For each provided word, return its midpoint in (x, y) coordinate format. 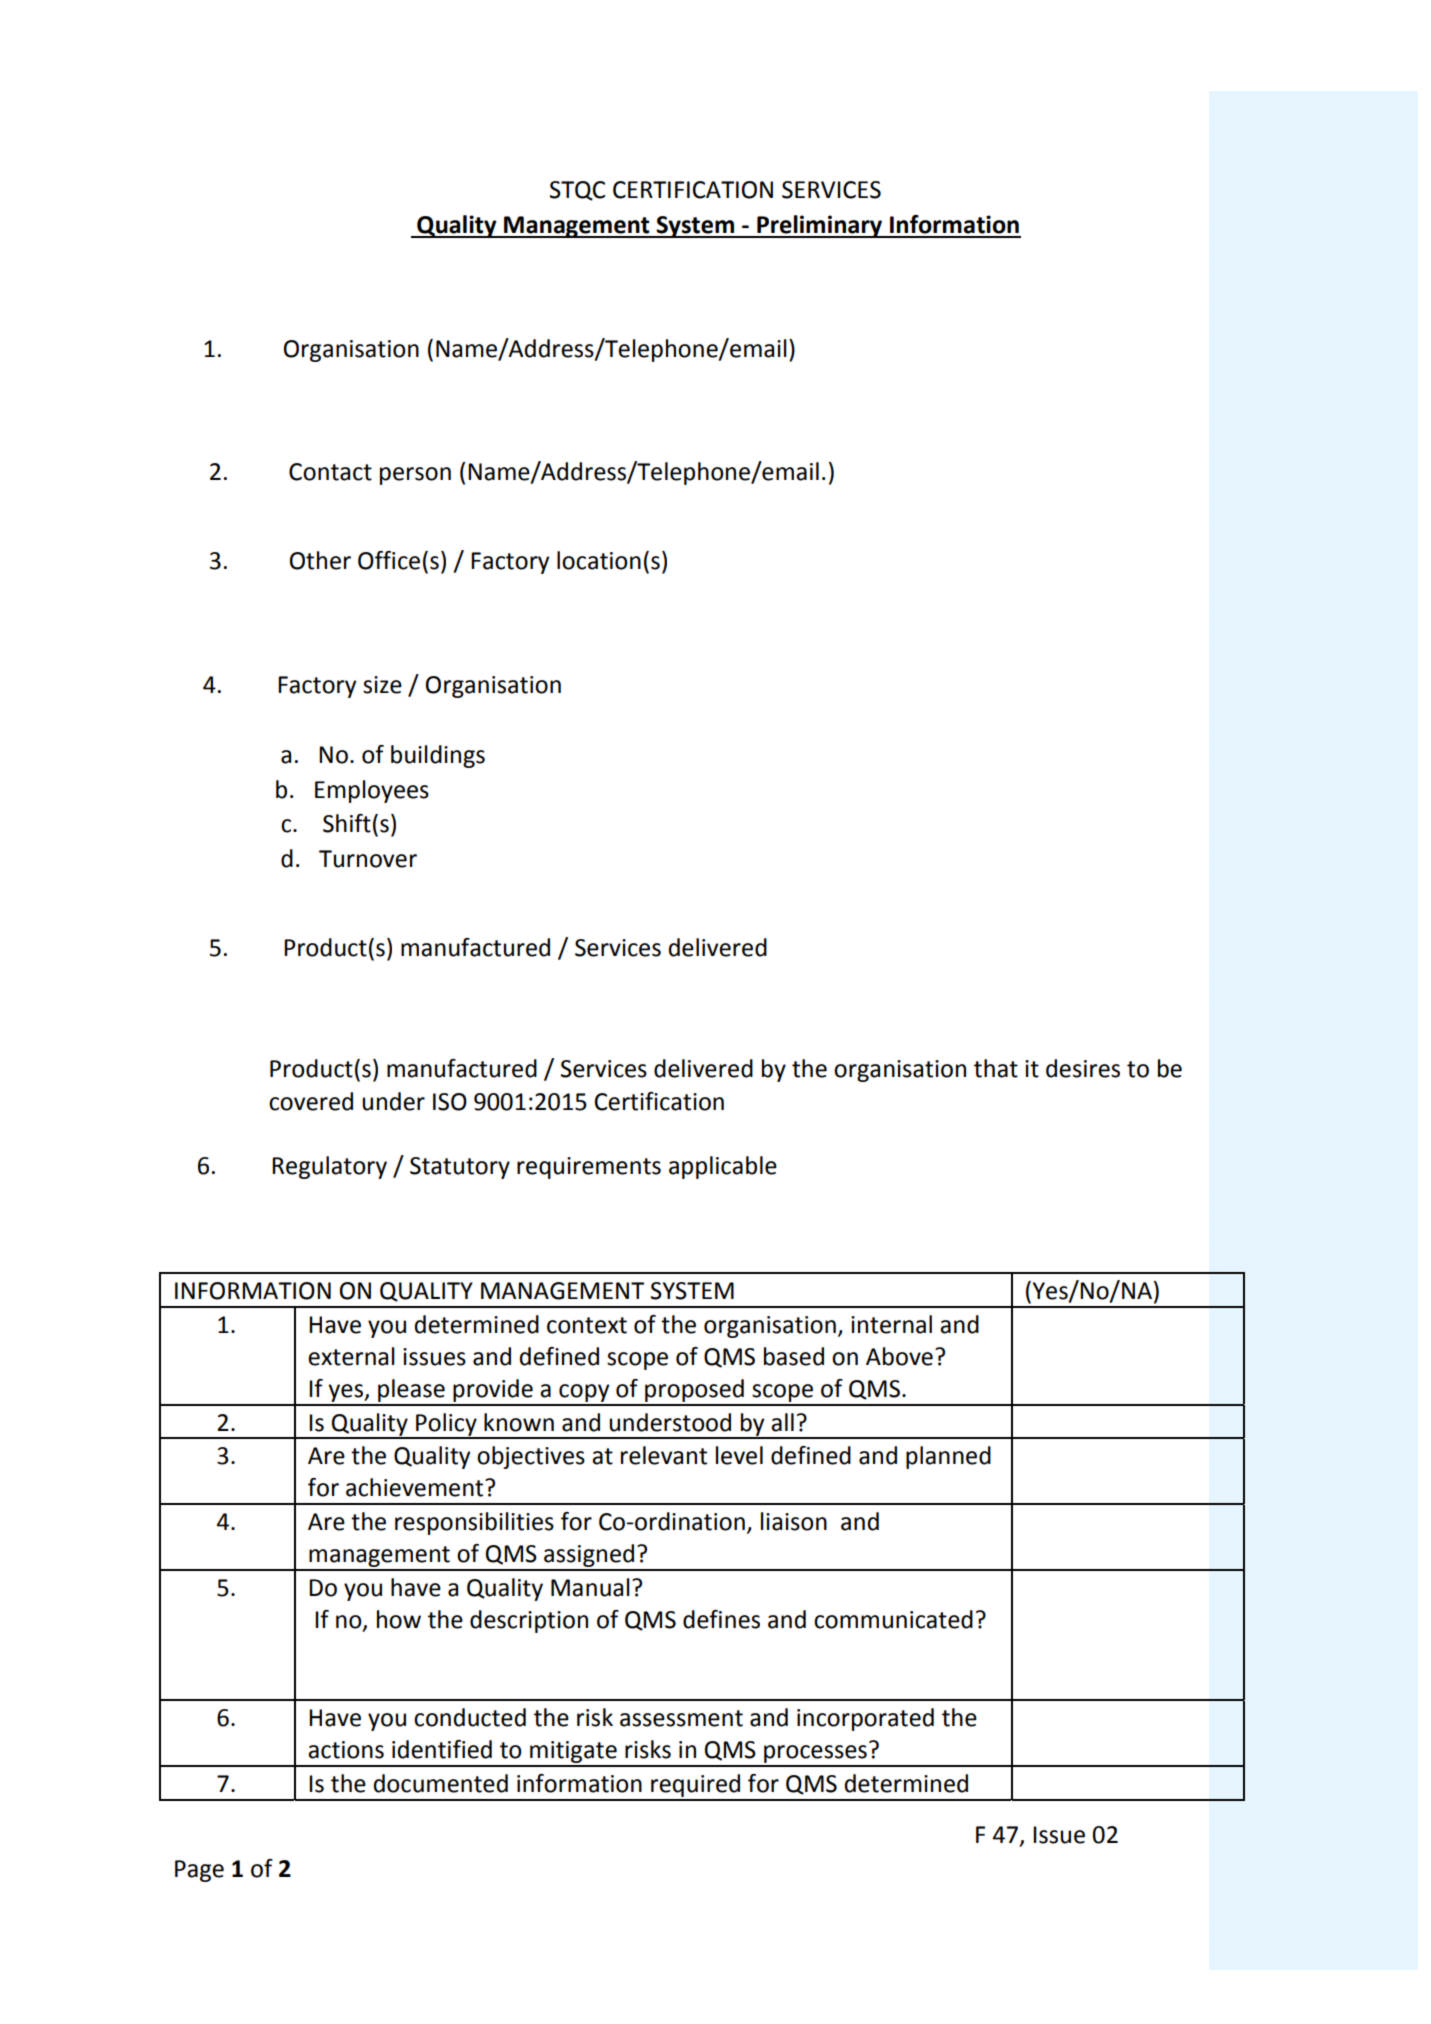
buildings (438, 756)
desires (1083, 1068)
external (351, 1356)
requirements (589, 1168)
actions (346, 1750)
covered (311, 1101)
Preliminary (820, 226)
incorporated (865, 1719)
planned (948, 1457)
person (415, 476)
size (382, 685)
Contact (330, 472)
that (996, 1068)
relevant (664, 1455)
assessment (681, 1718)
